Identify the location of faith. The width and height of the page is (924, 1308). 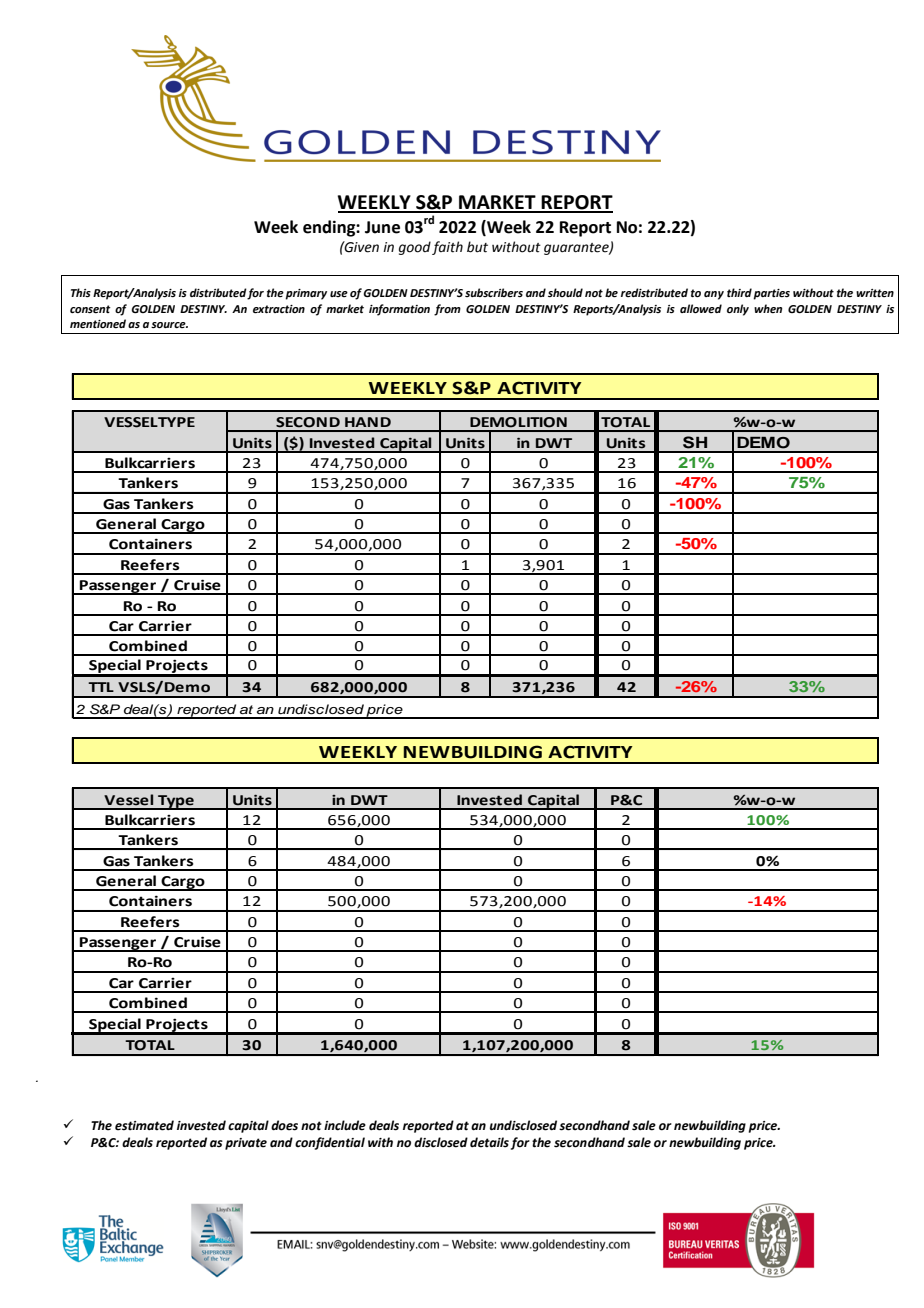
(447, 248).
